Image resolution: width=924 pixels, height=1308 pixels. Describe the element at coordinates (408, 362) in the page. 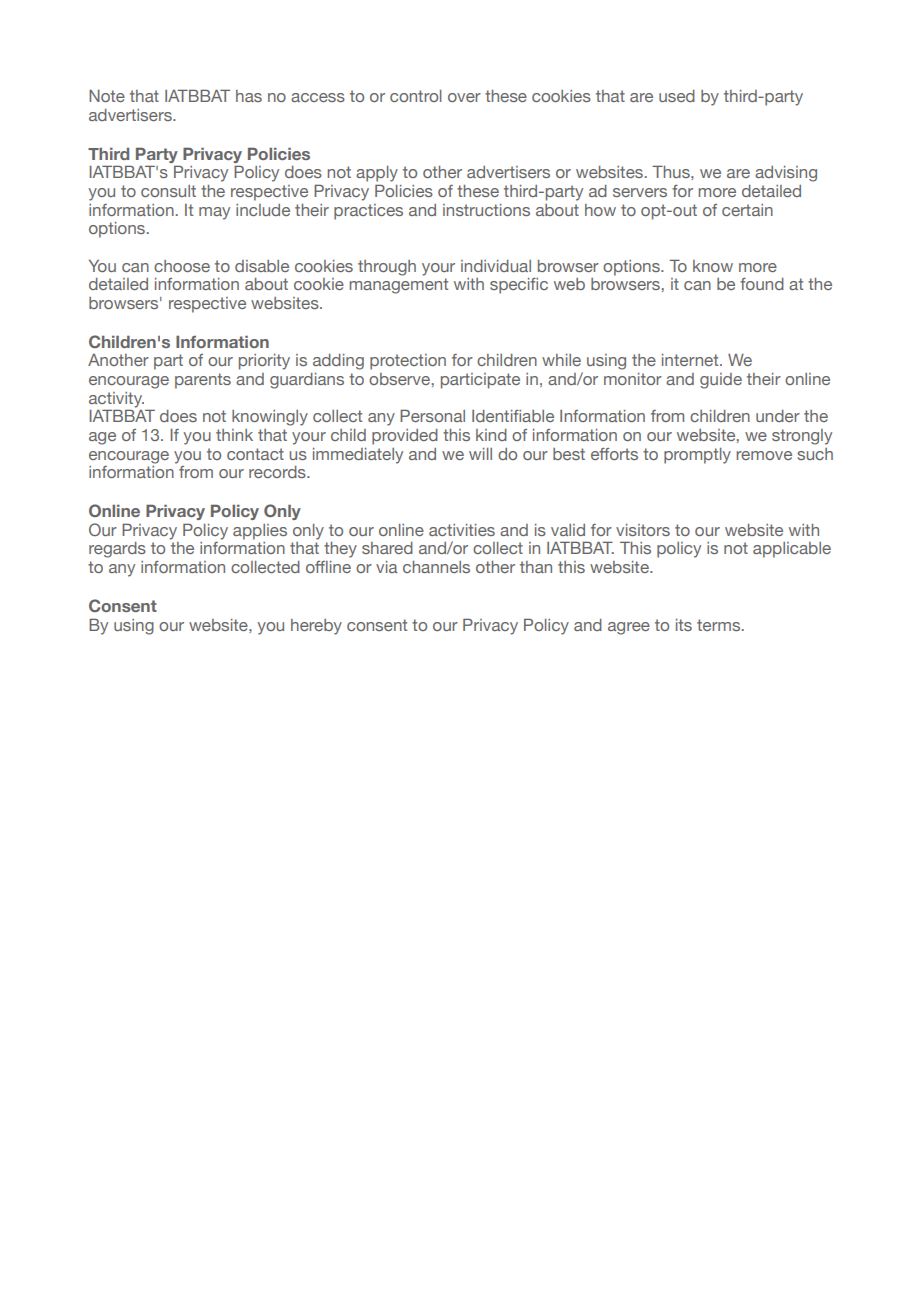

I see `protection` at that location.
